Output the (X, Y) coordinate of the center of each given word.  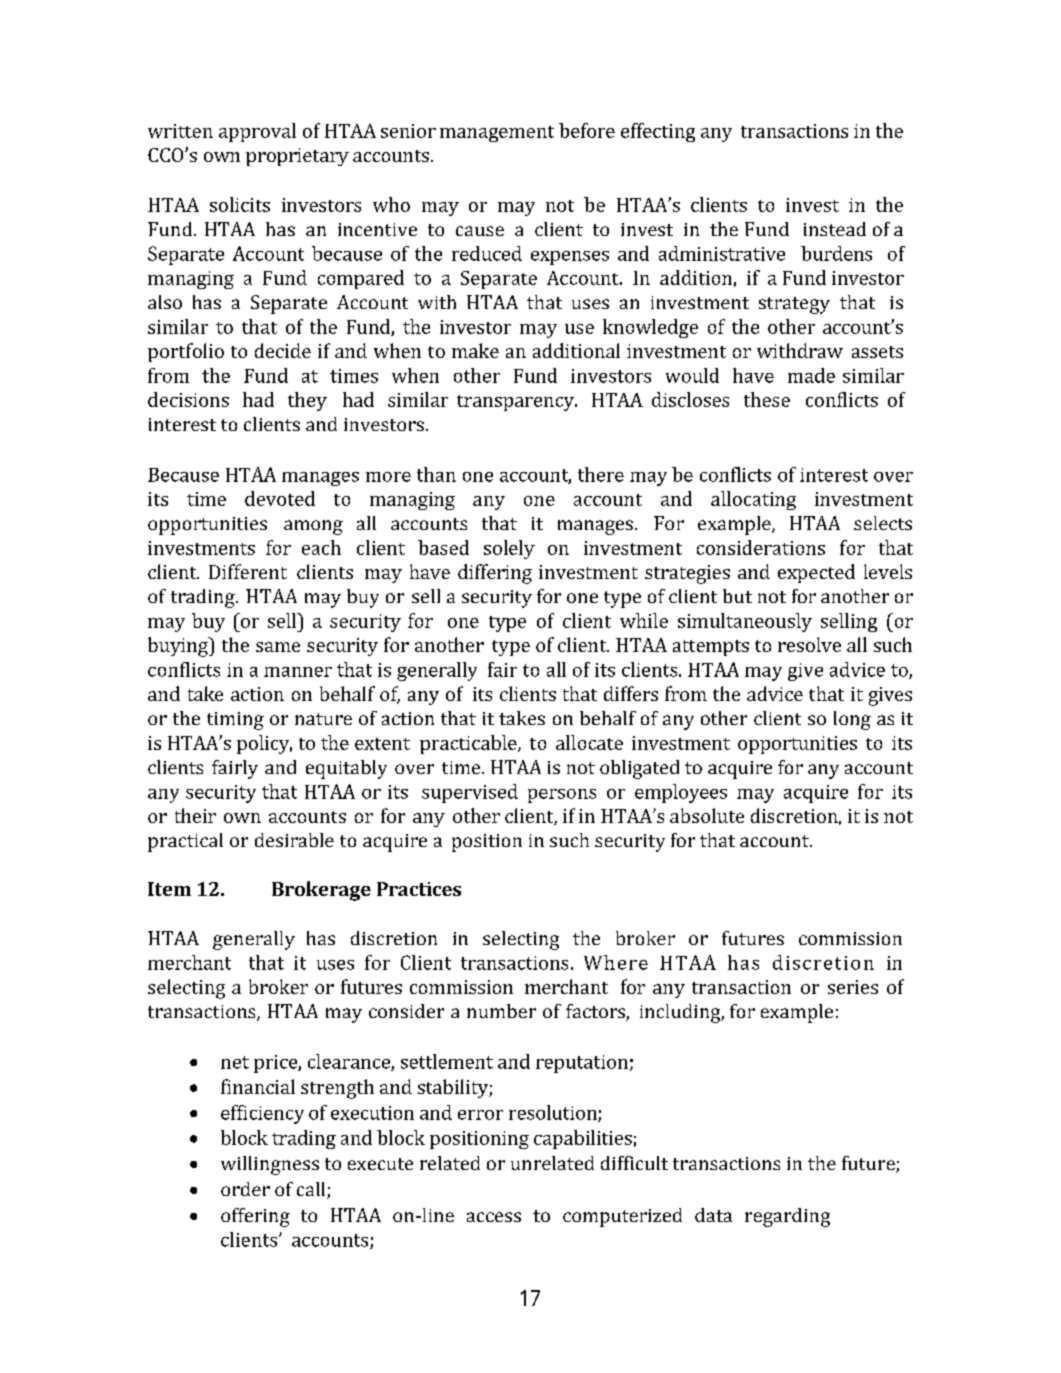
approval (257, 132)
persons (562, 796)
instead (835, 229)
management (497, 134)
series (853, 987)
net (235, 1062)
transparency (516, 403)
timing (235, 721)
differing (495, 574)
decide (283, 350)
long (852, 720)
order (245, 1189)
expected (816, 573)
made (811, 375)
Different (248, 571)
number (501, 1011)
